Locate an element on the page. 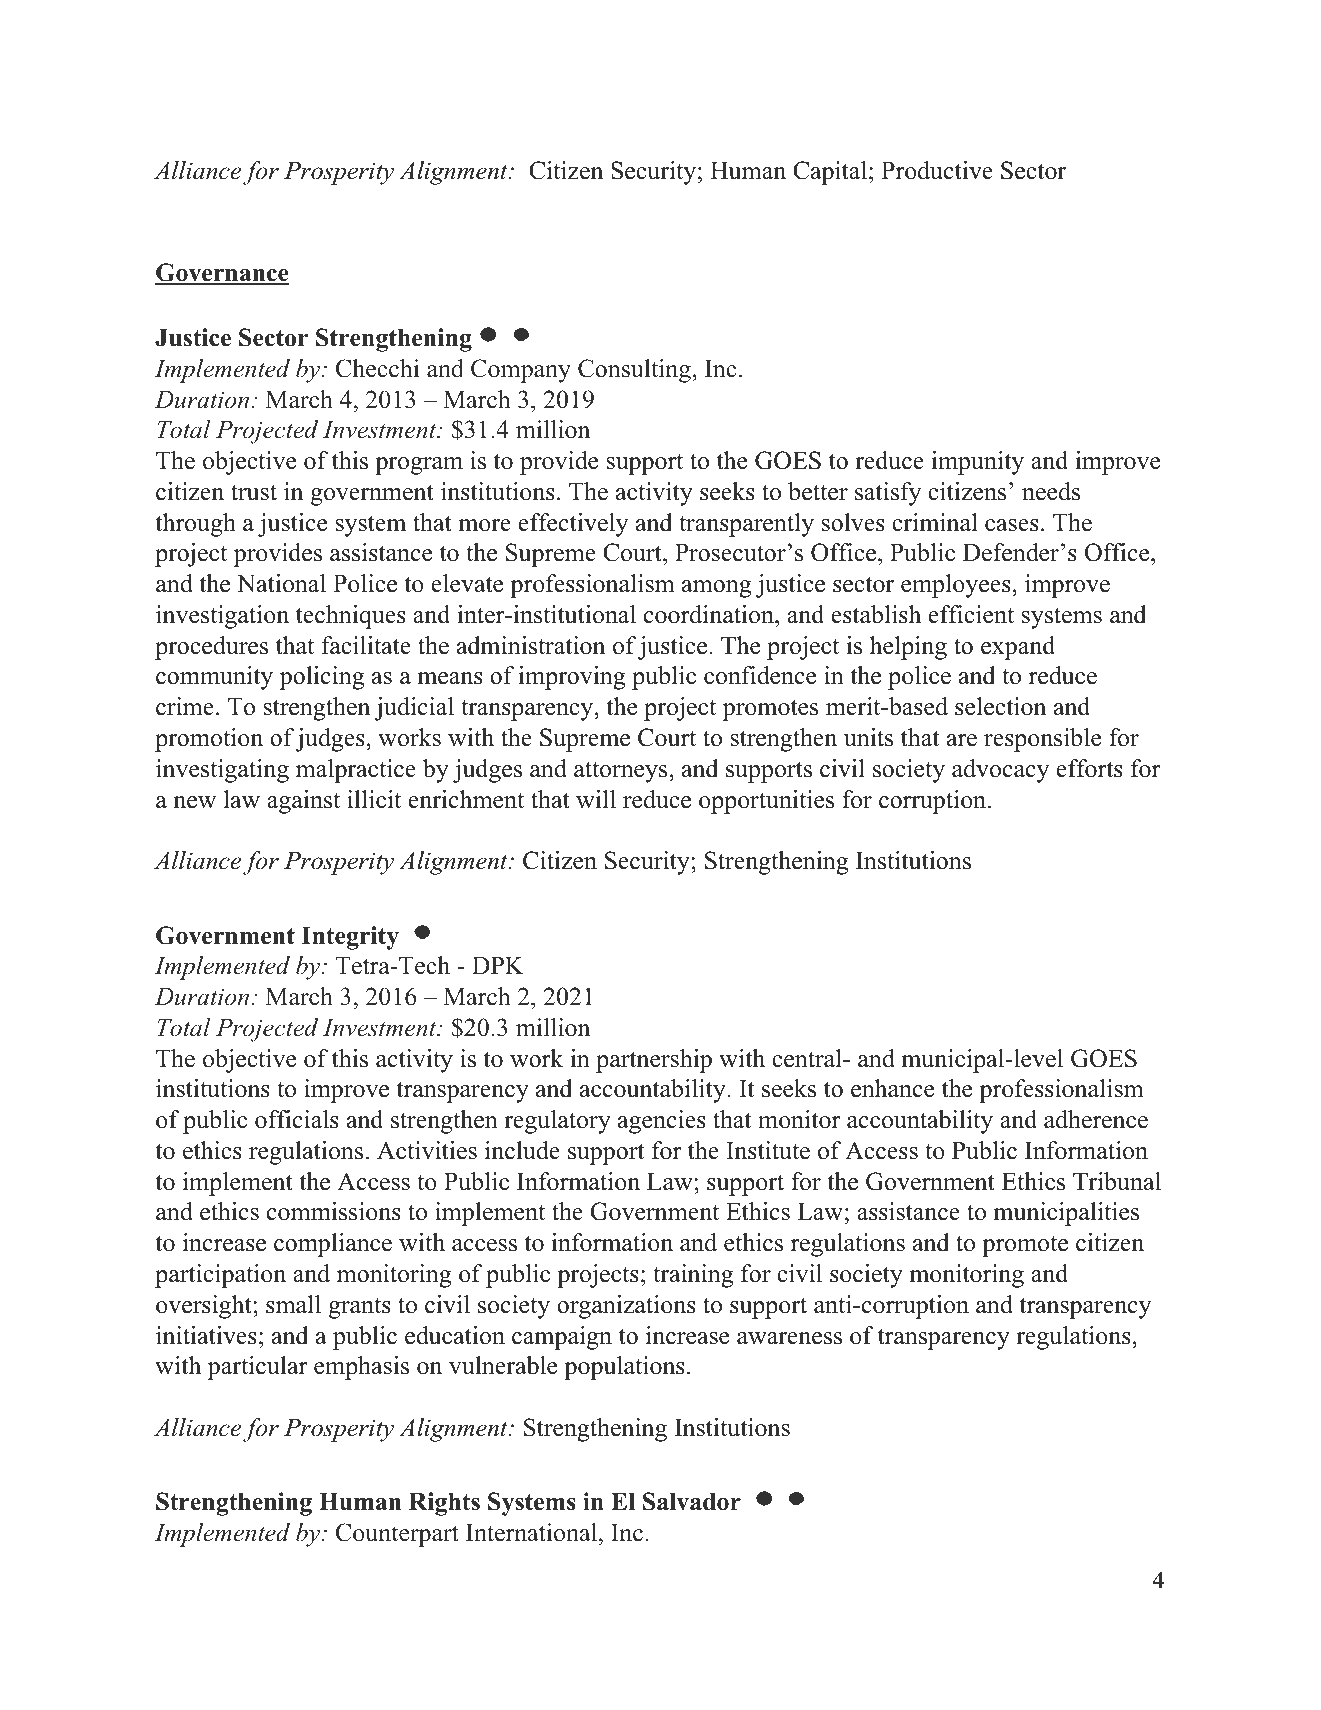  Governance is located at coordinates (222, 274).
